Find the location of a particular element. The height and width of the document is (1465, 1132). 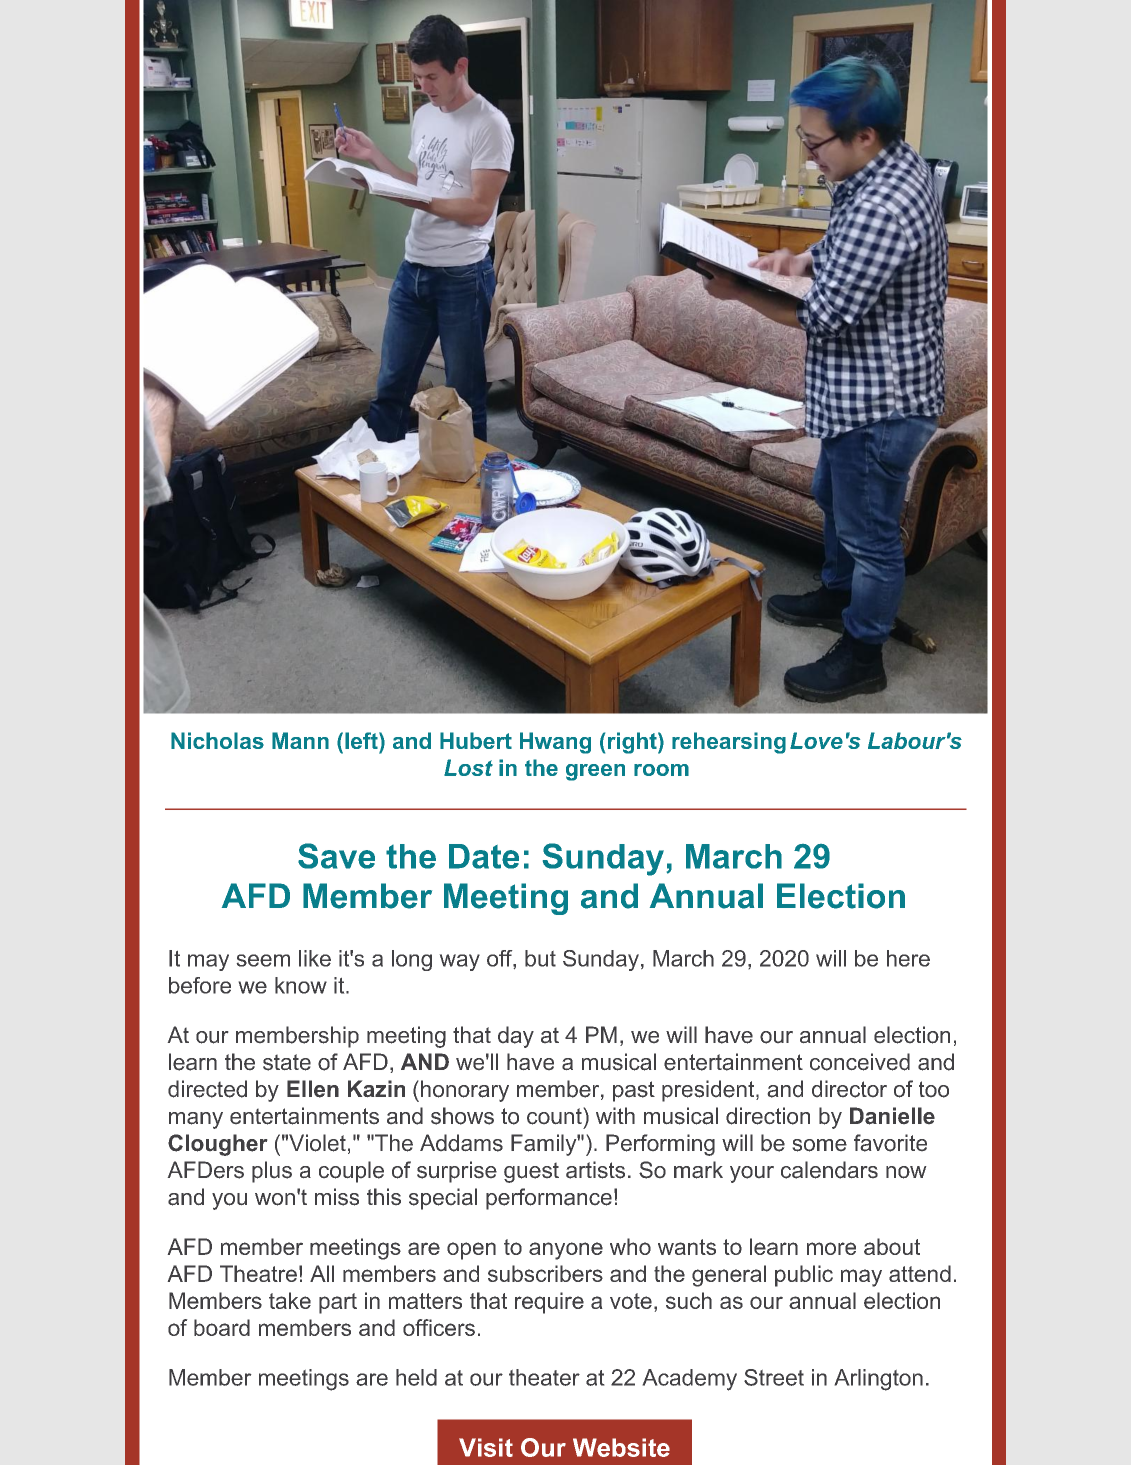

here is located at coordinates (908, 958).
